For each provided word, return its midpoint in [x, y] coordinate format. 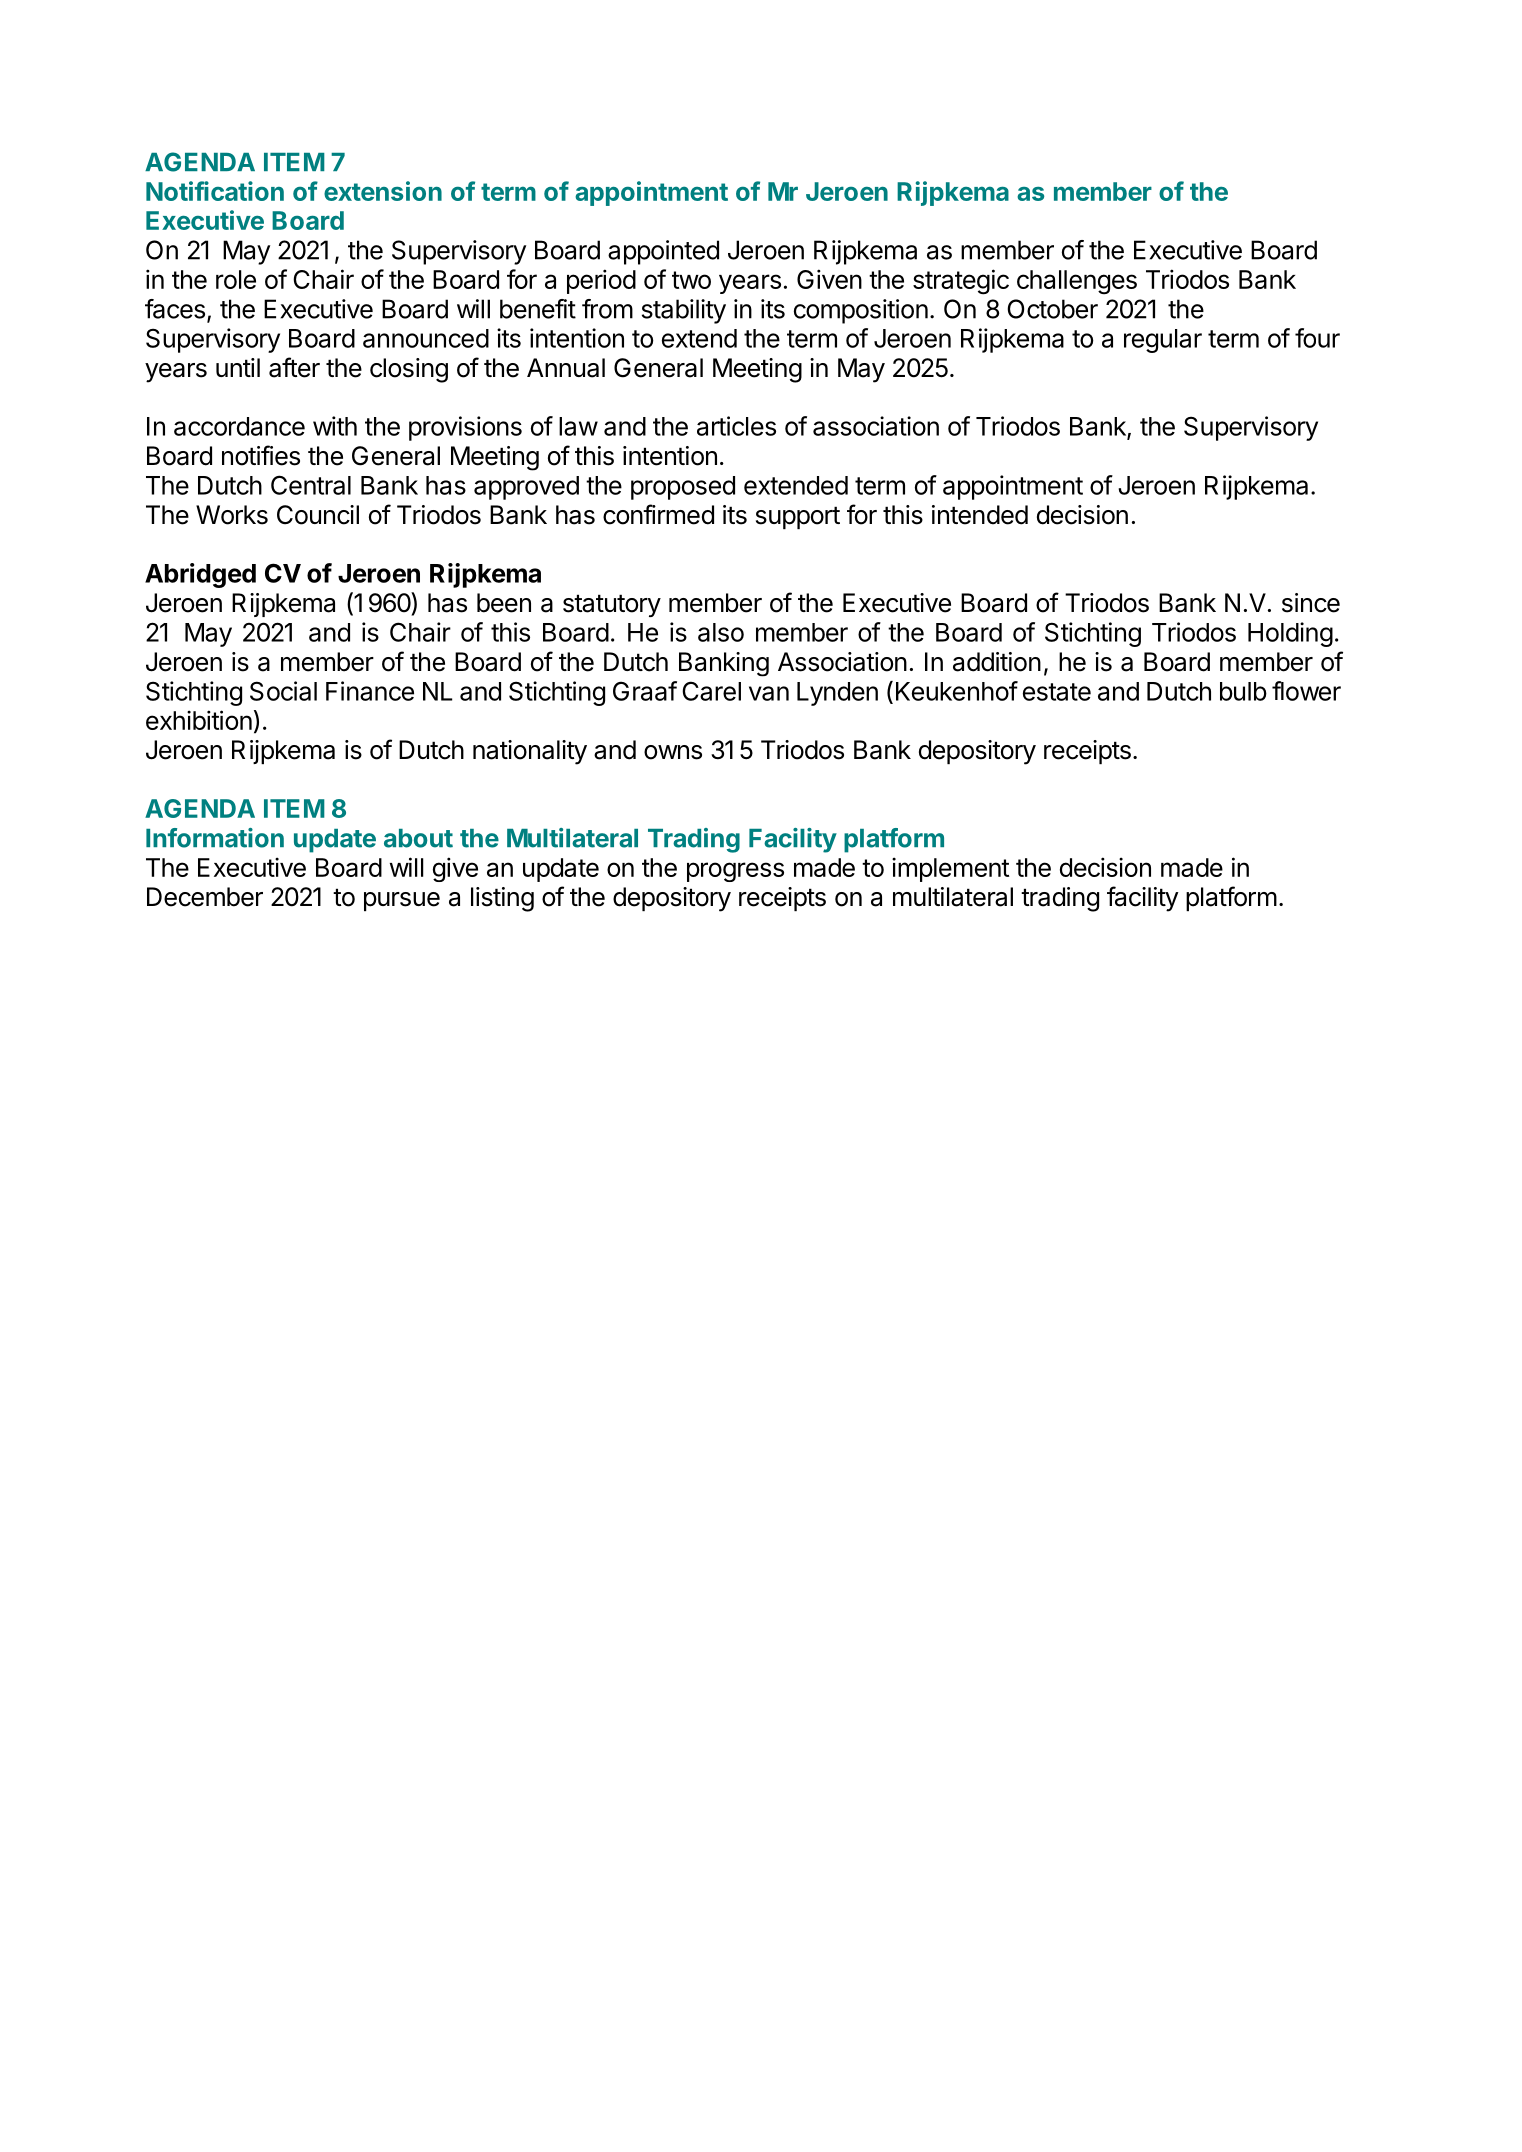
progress [735, 872]
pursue [402, 901]
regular [1163, 341]
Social [283, 691]
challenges [1077, 282]
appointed [663, 252]
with [335, 426]
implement [950, 869]
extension [383, 191]
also [721, 632]
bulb [1243, 691]
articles [736, 426]
